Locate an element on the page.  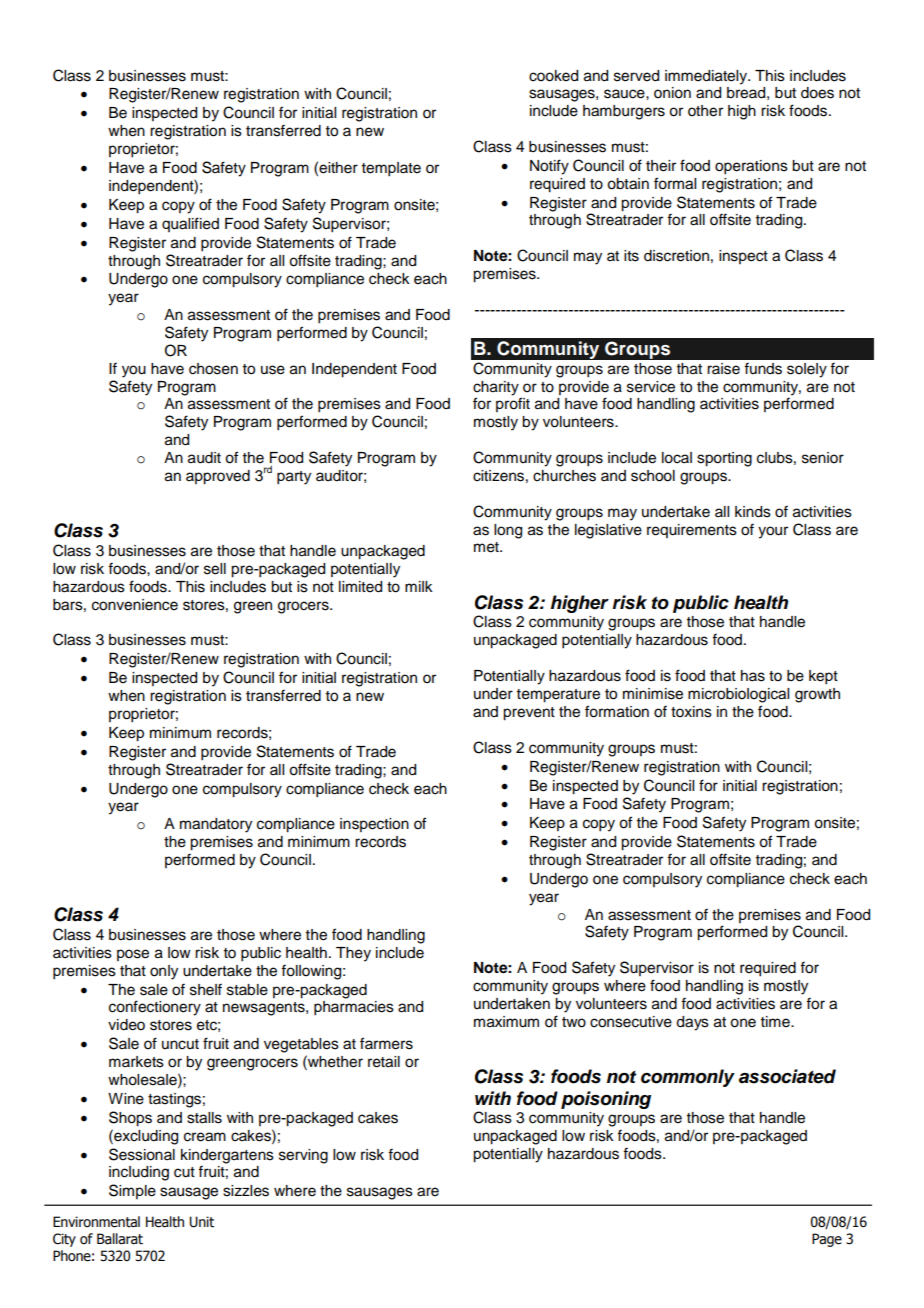
qualified is located at coordinates (190, 224).
